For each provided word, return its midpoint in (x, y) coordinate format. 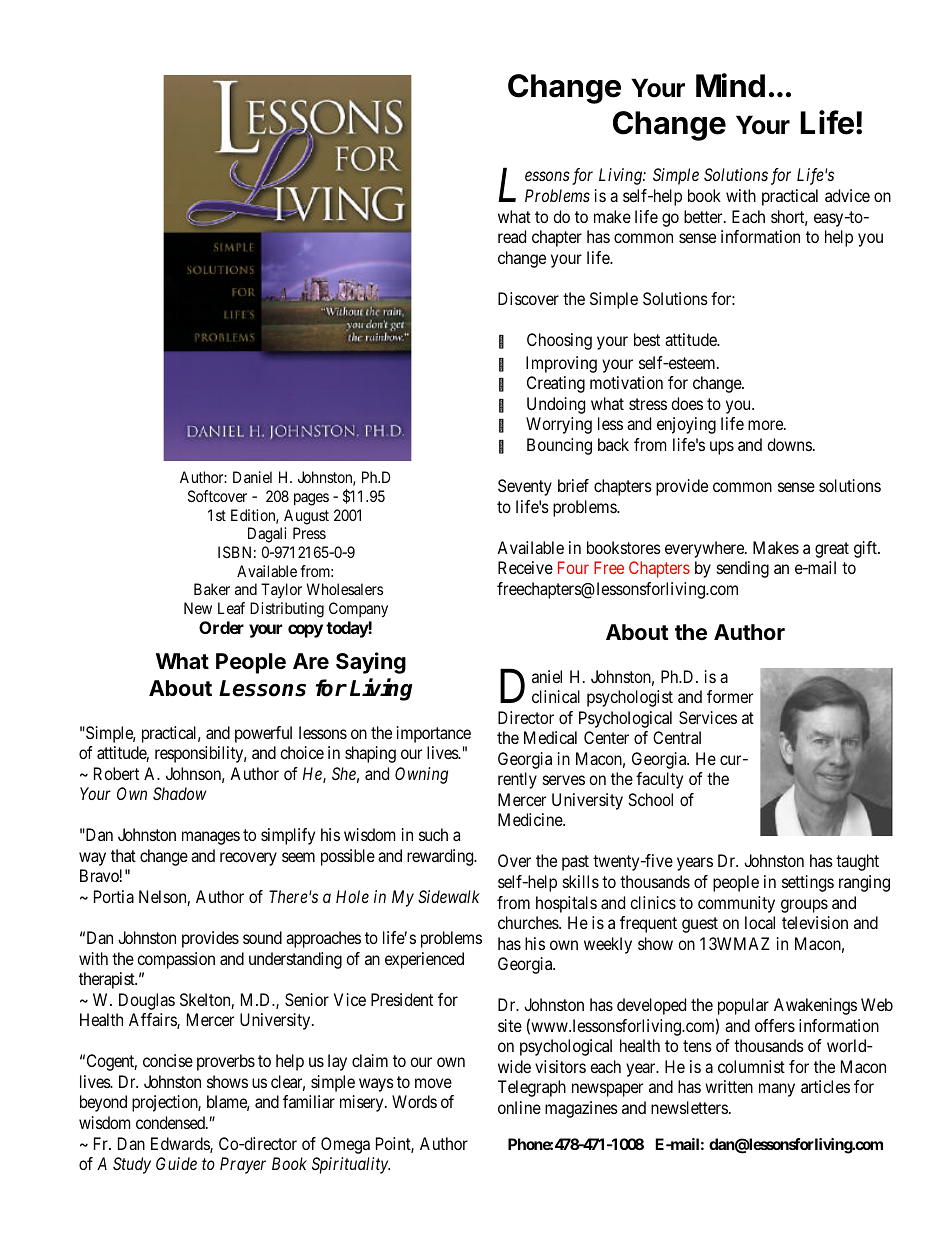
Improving (561, 364)
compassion (176, 960)
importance (434, 734)
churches (529, 922)
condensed (171, 1122)
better (704, 216)
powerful (263, 734)
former (730, 696)
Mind (730, 85)
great (832, 550)
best (647, 339)
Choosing (559, 341)
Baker (212, 589)
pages (311, 499)
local (760, 922)
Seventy (525, 487)
